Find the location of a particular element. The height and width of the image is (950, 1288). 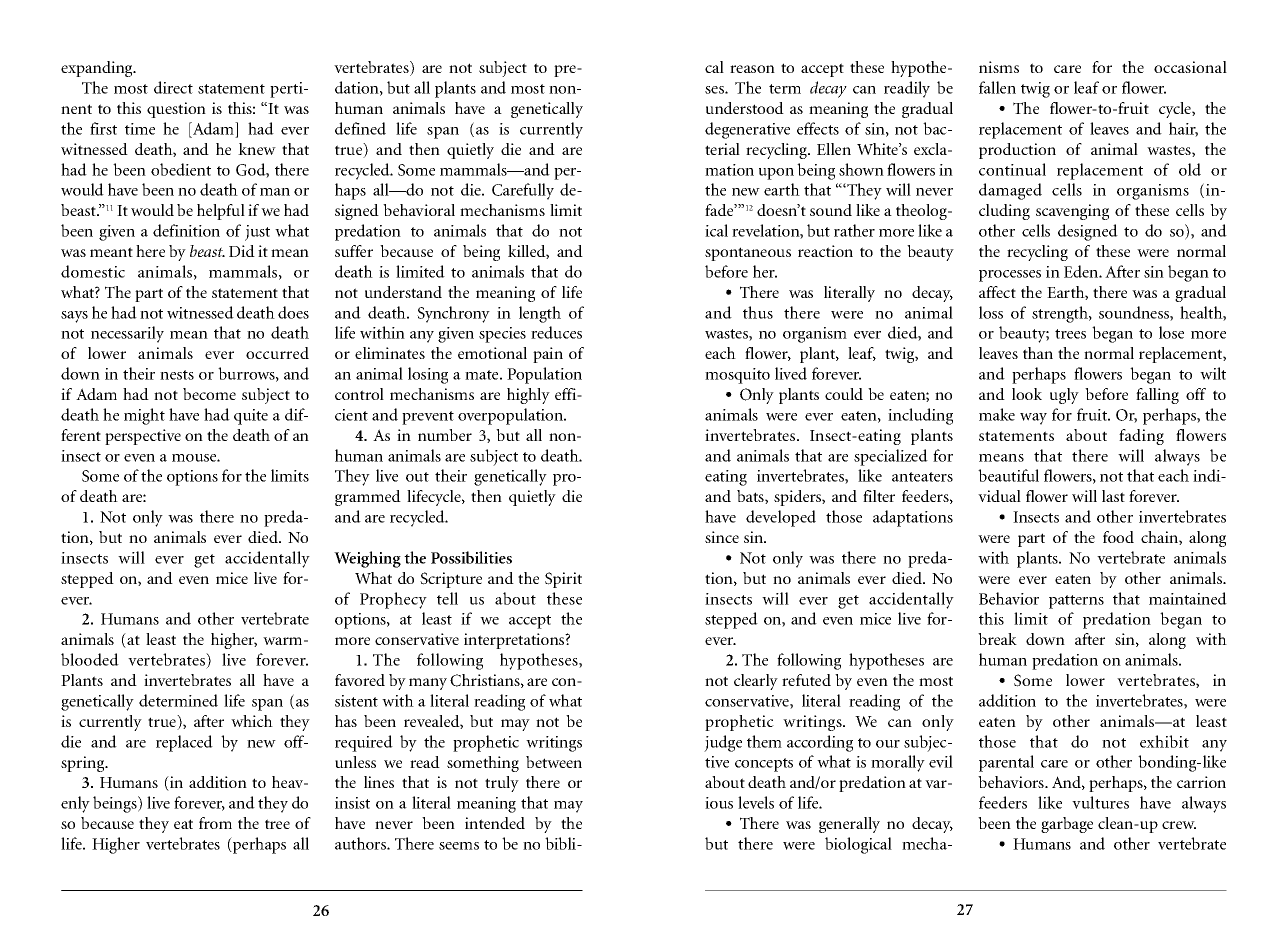

understood is located at coordinates (745, 108).
